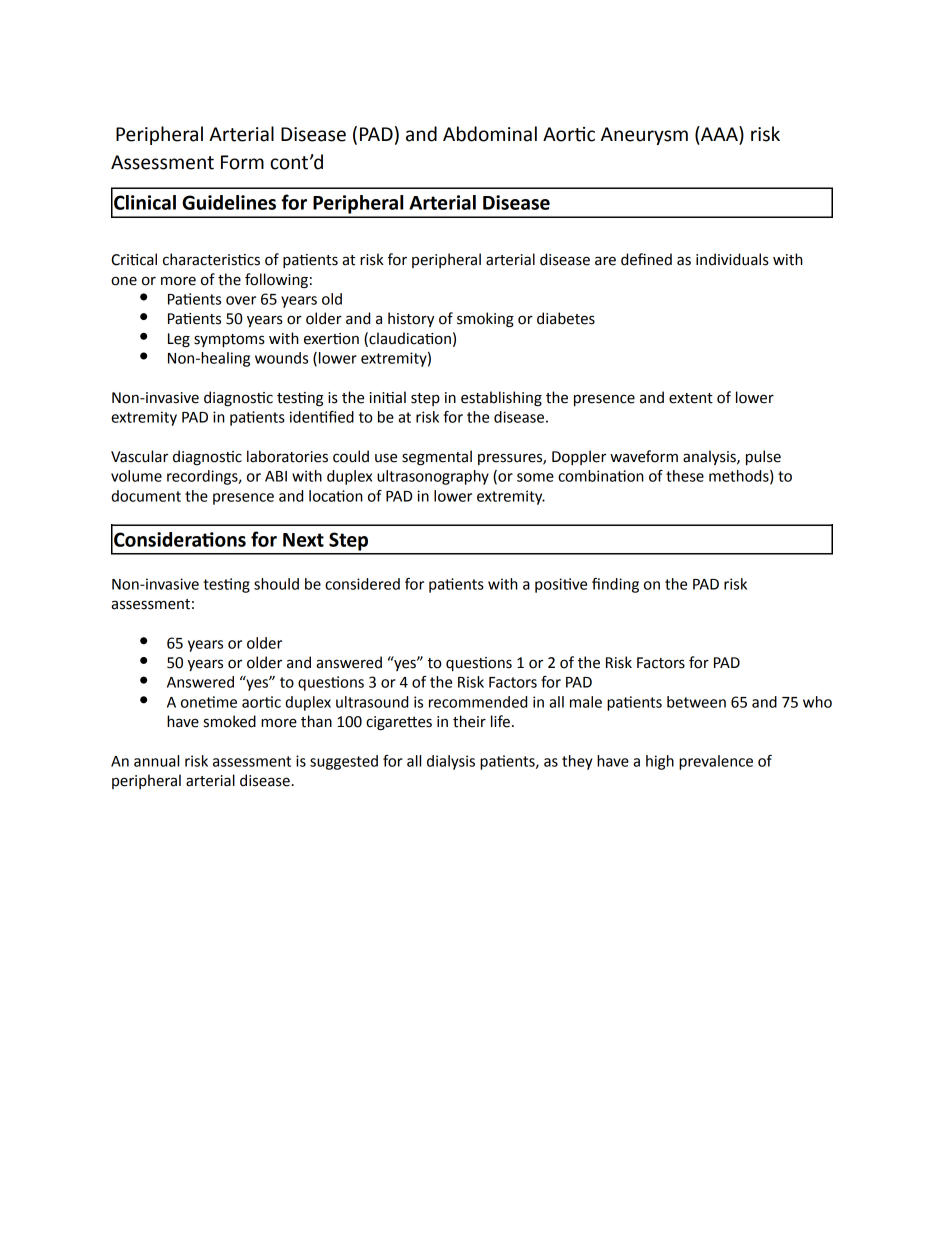 The width and height of the screenshot is (952, 1233). I want to click on Next, so click(303, 540).
